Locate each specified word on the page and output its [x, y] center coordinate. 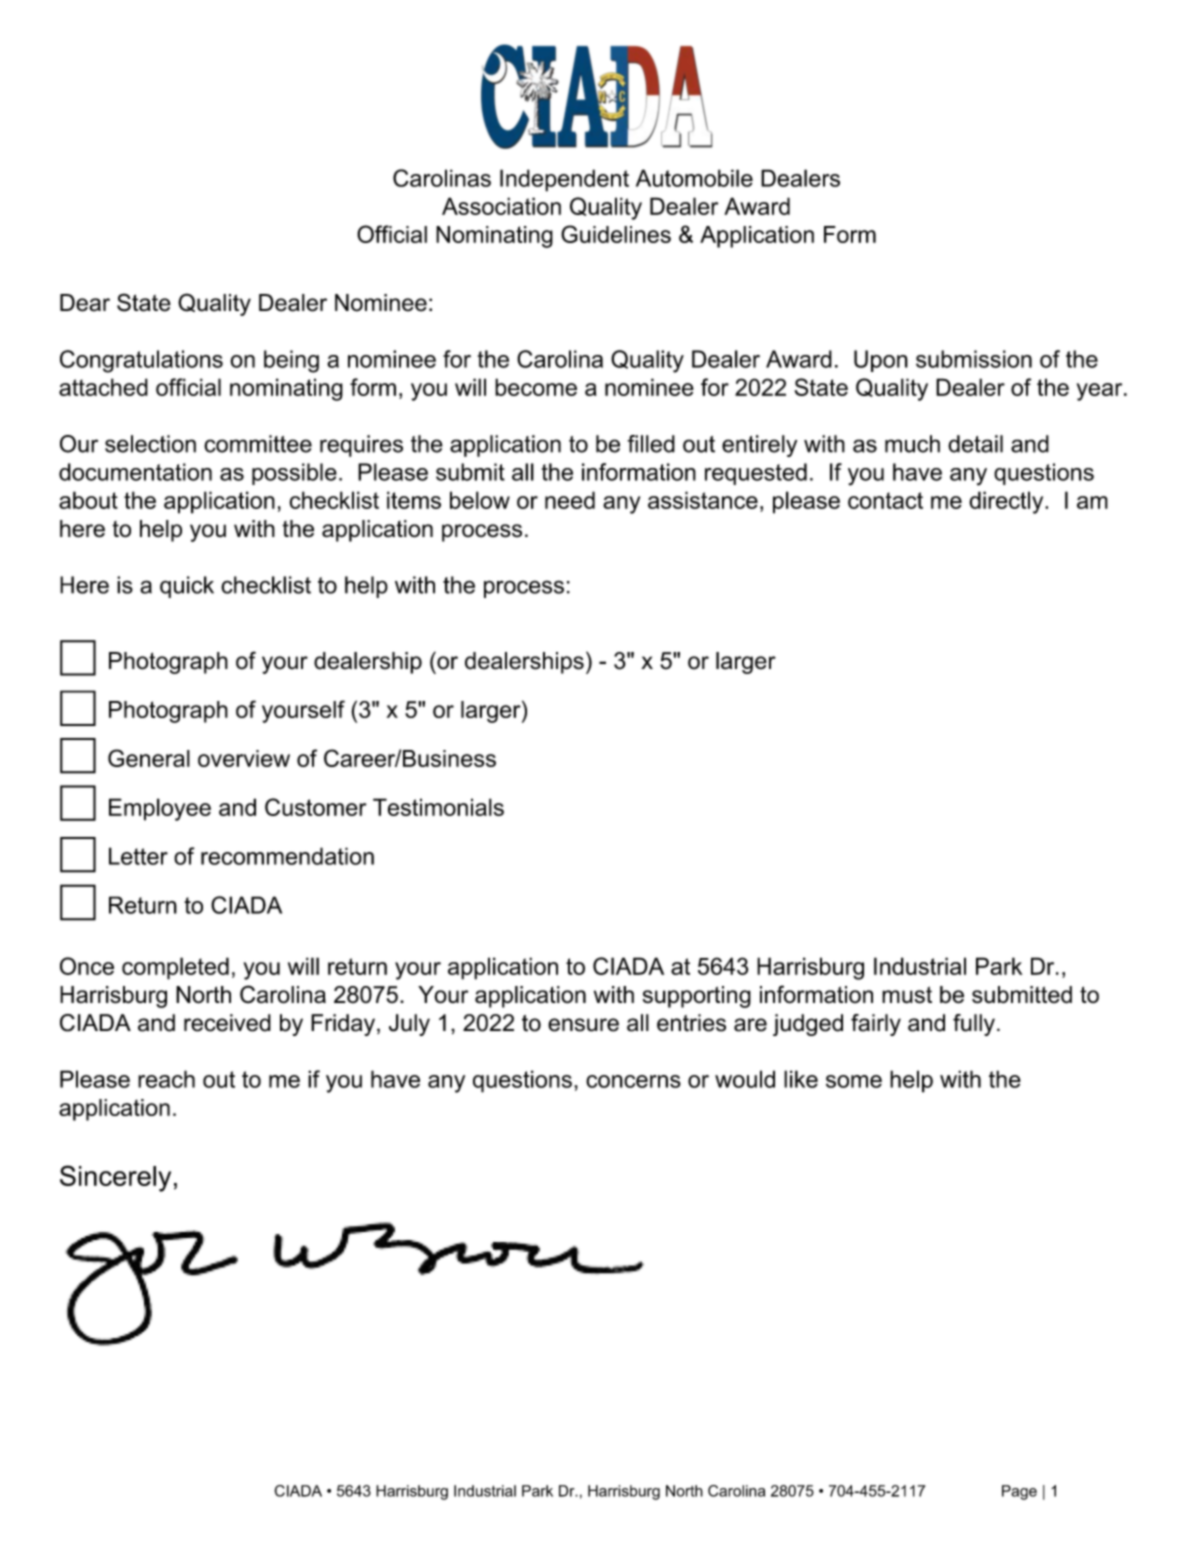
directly [1007, 502]
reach [166, 1079]
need [570, 500]
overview [244, 758]
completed [175, 968]
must [907, 995]
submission [974, 359]
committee [258, 444]
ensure [583, 1025]
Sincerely [115, 1178]
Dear [85, 303]
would [745, 1079]
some [854, 1081]
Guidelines [616, 234]
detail [975, 444]
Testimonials [438, 807]
